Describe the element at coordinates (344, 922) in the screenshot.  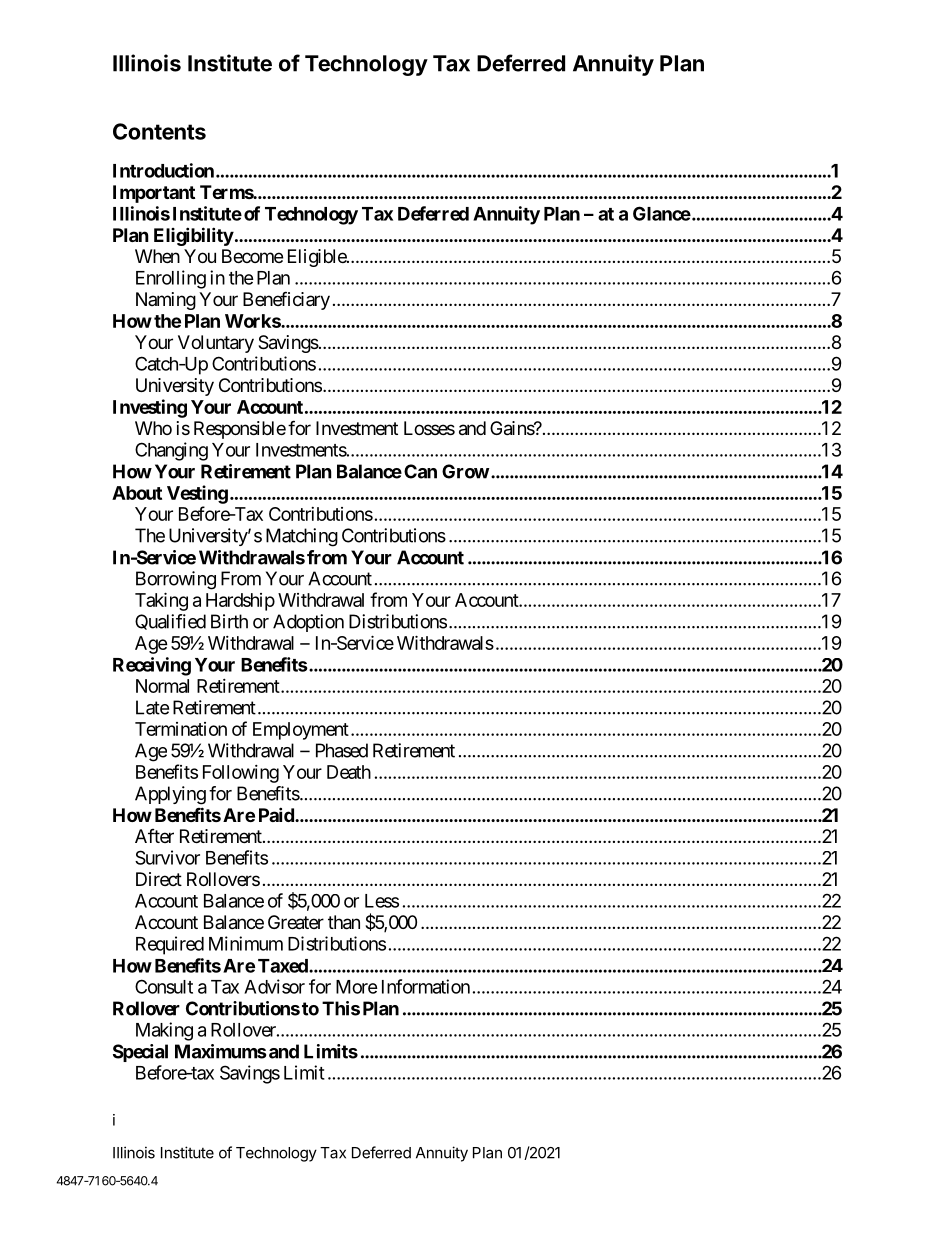
I see `than` at that location.
